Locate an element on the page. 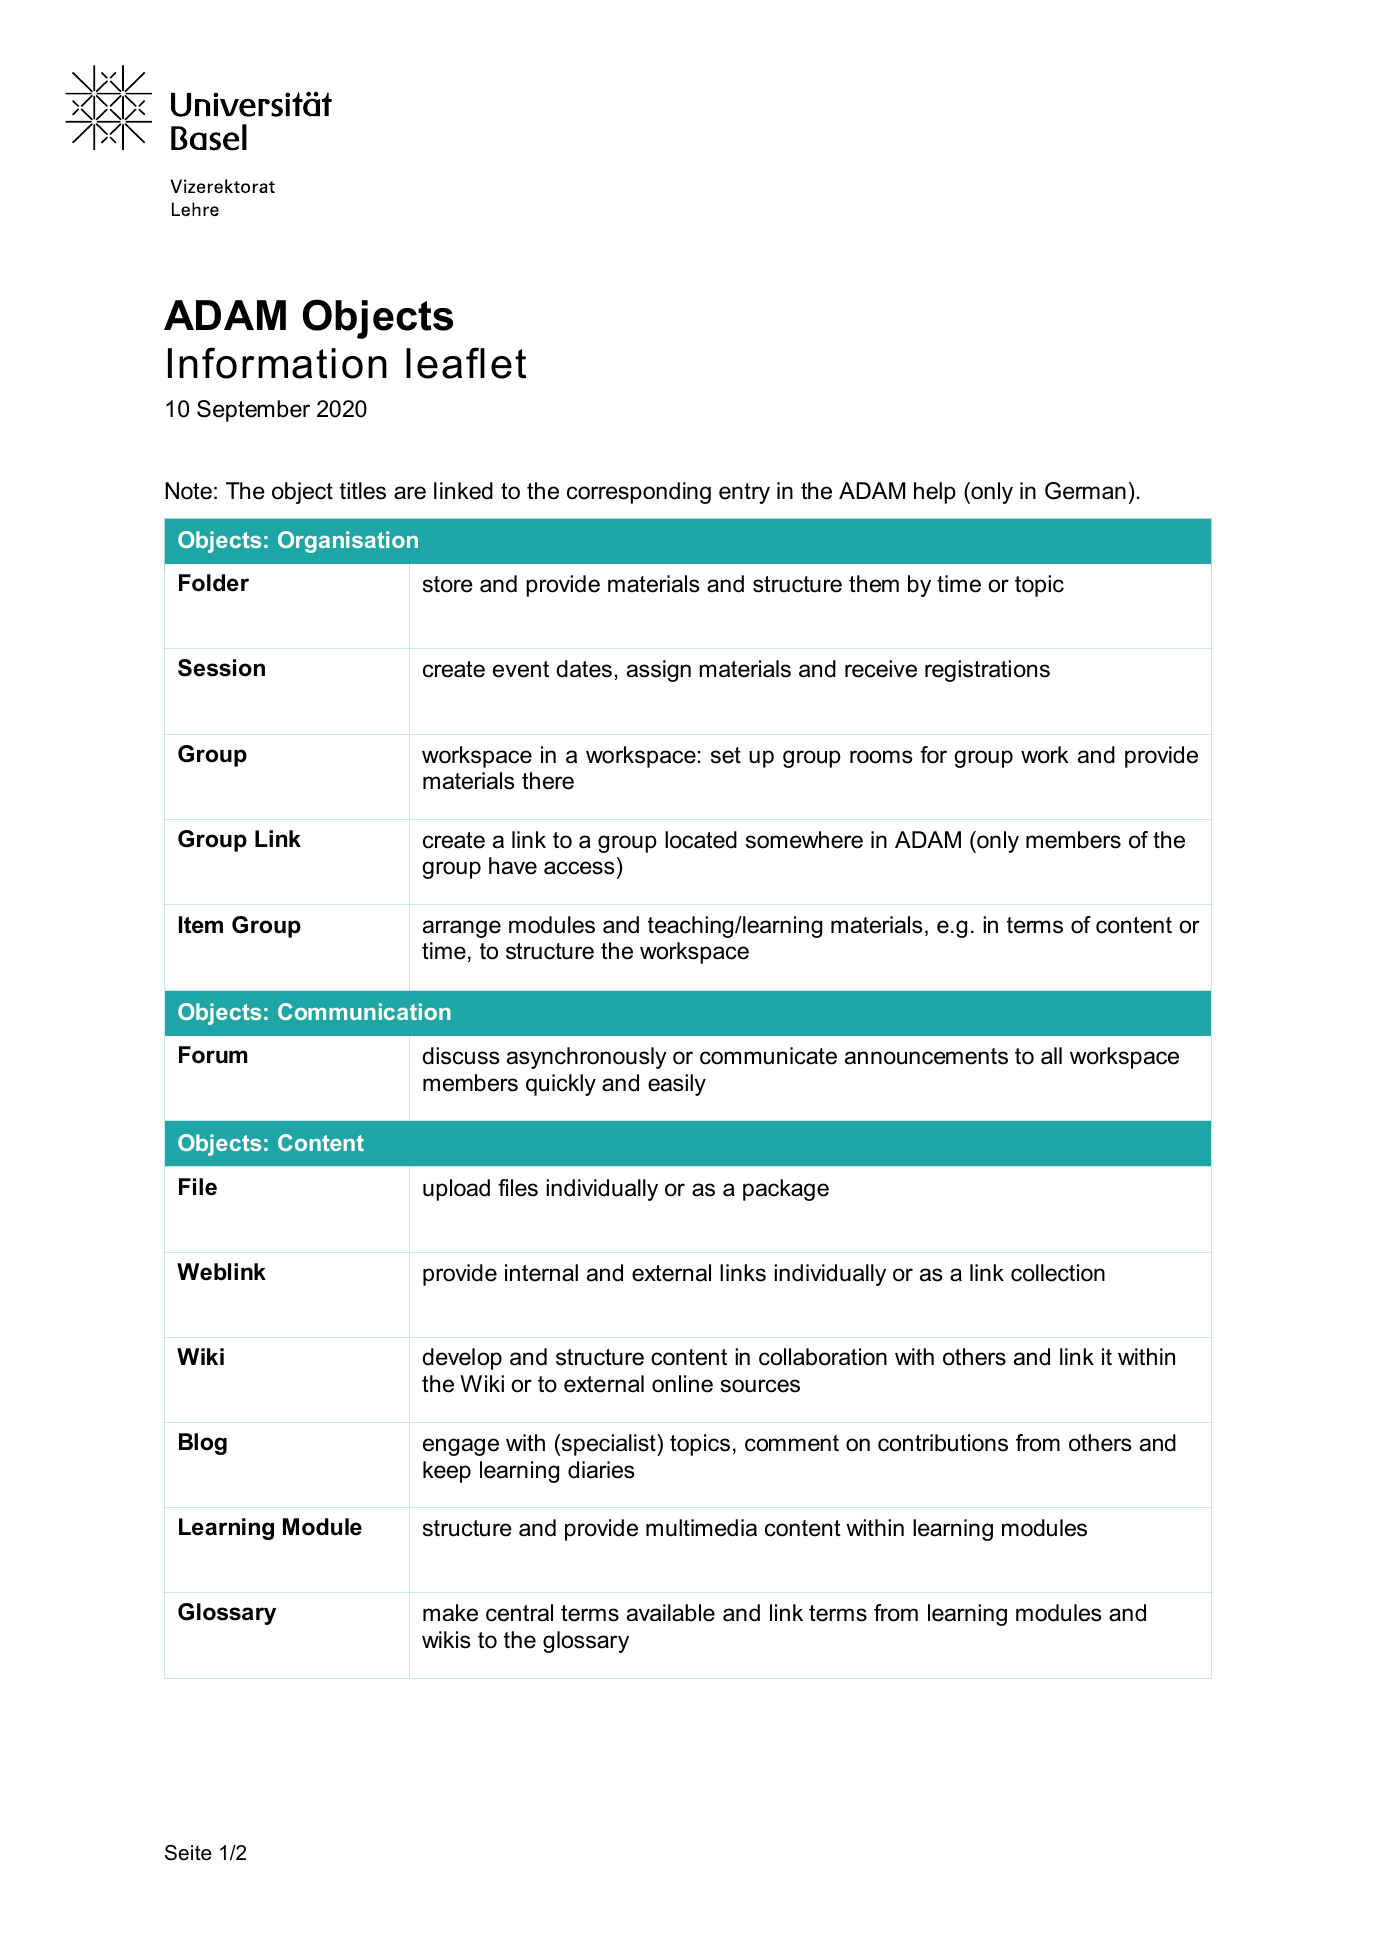  announcements is located at coordinates (926, 1056).
